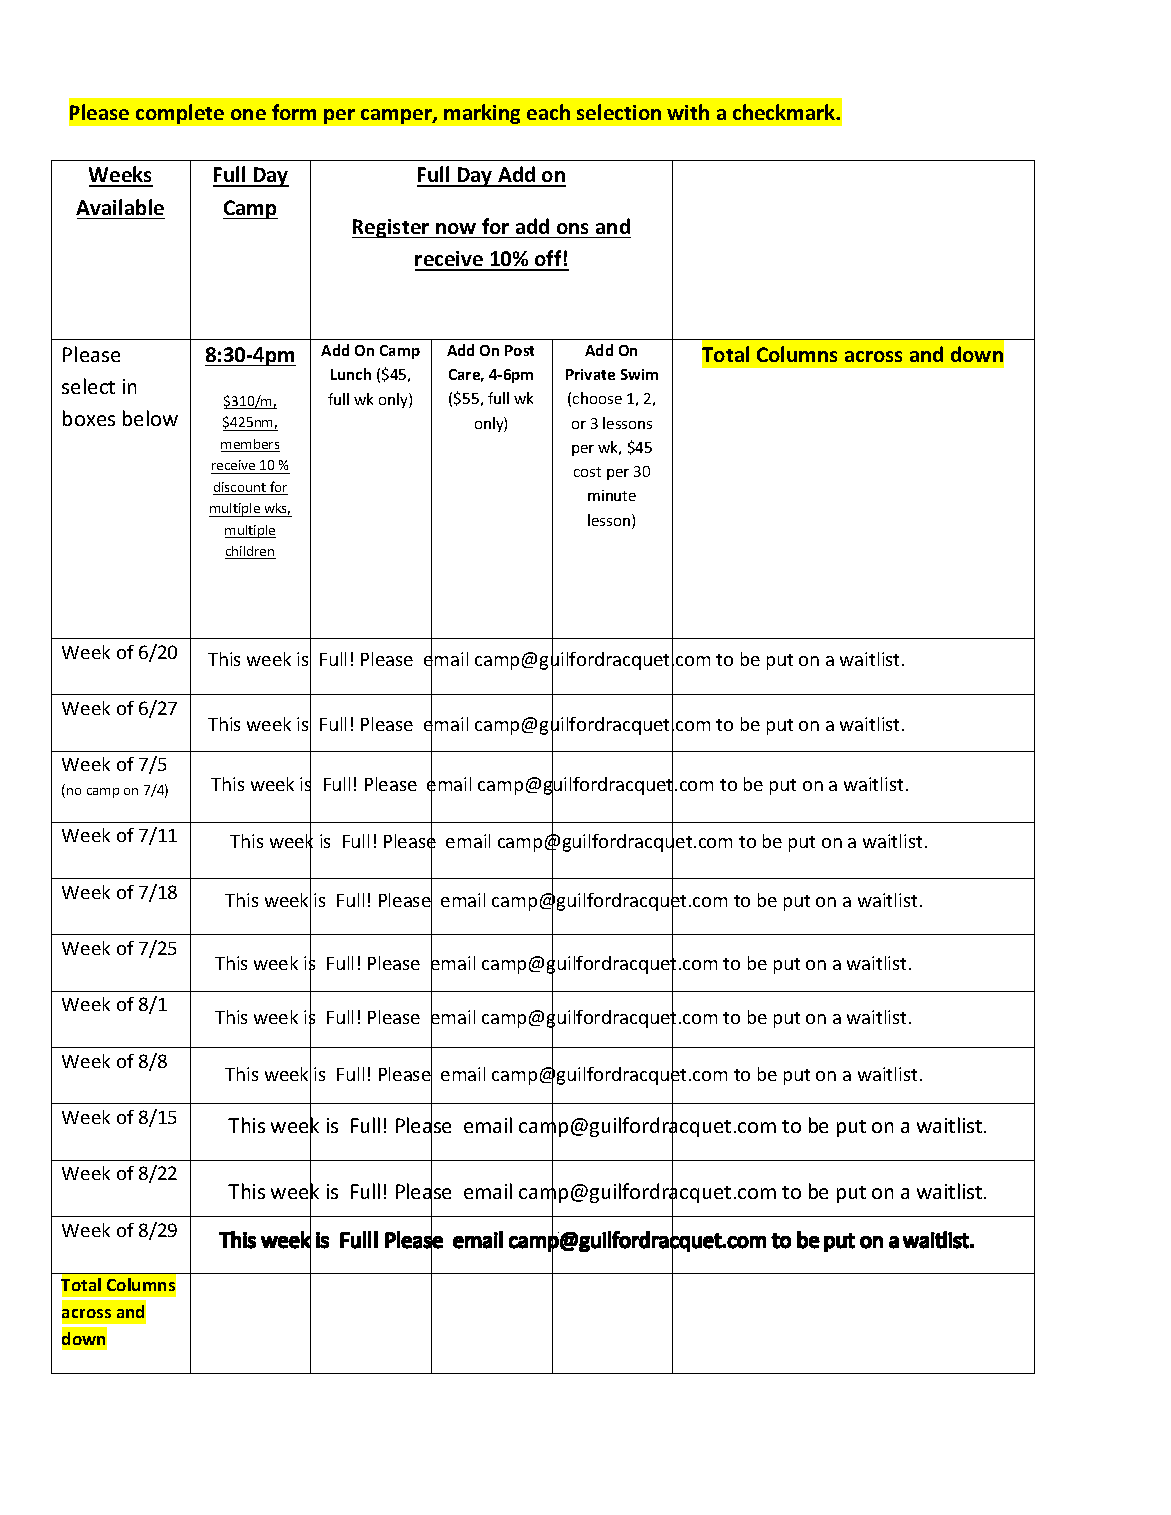 The height and width of the document is (1515, 1171). I want to click on Post, so click(519, 350).
